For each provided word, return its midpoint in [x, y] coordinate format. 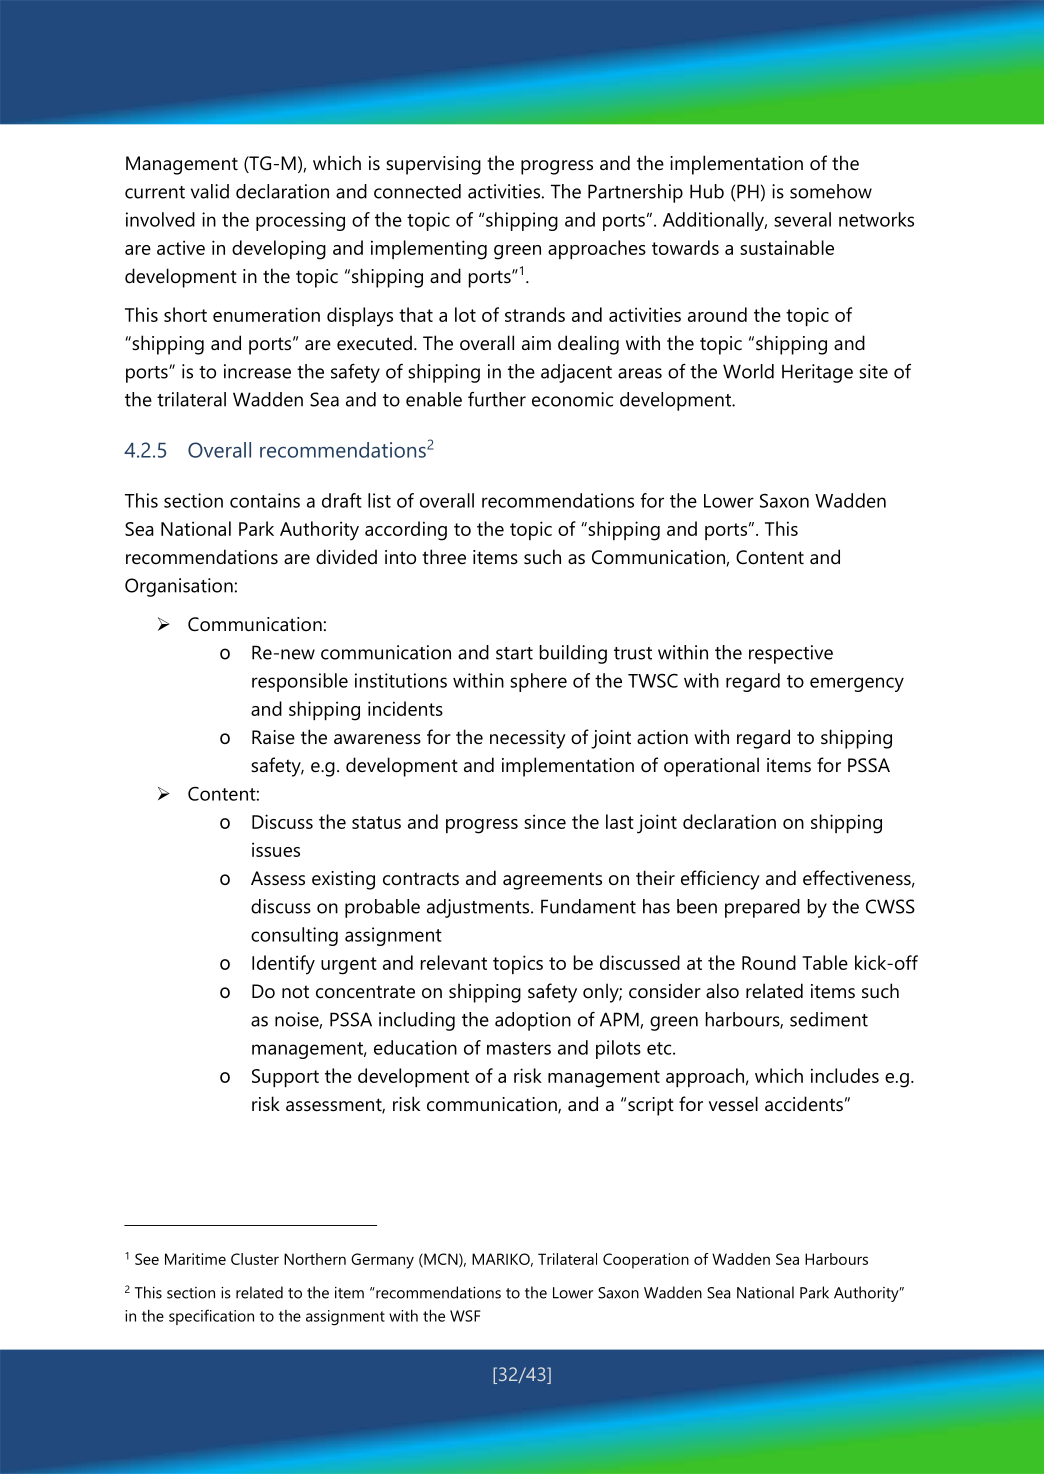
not [295, 992]
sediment [829, 1019]
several [802, 219]
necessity [528, 739]
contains [265, 500]
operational [711, 767]
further [497, 399]
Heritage [817, 373]
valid [210, 191]
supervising [433, 165]
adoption [533, 1021]
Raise [273, 737]
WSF [465, 1316]
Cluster [255, 1259]
